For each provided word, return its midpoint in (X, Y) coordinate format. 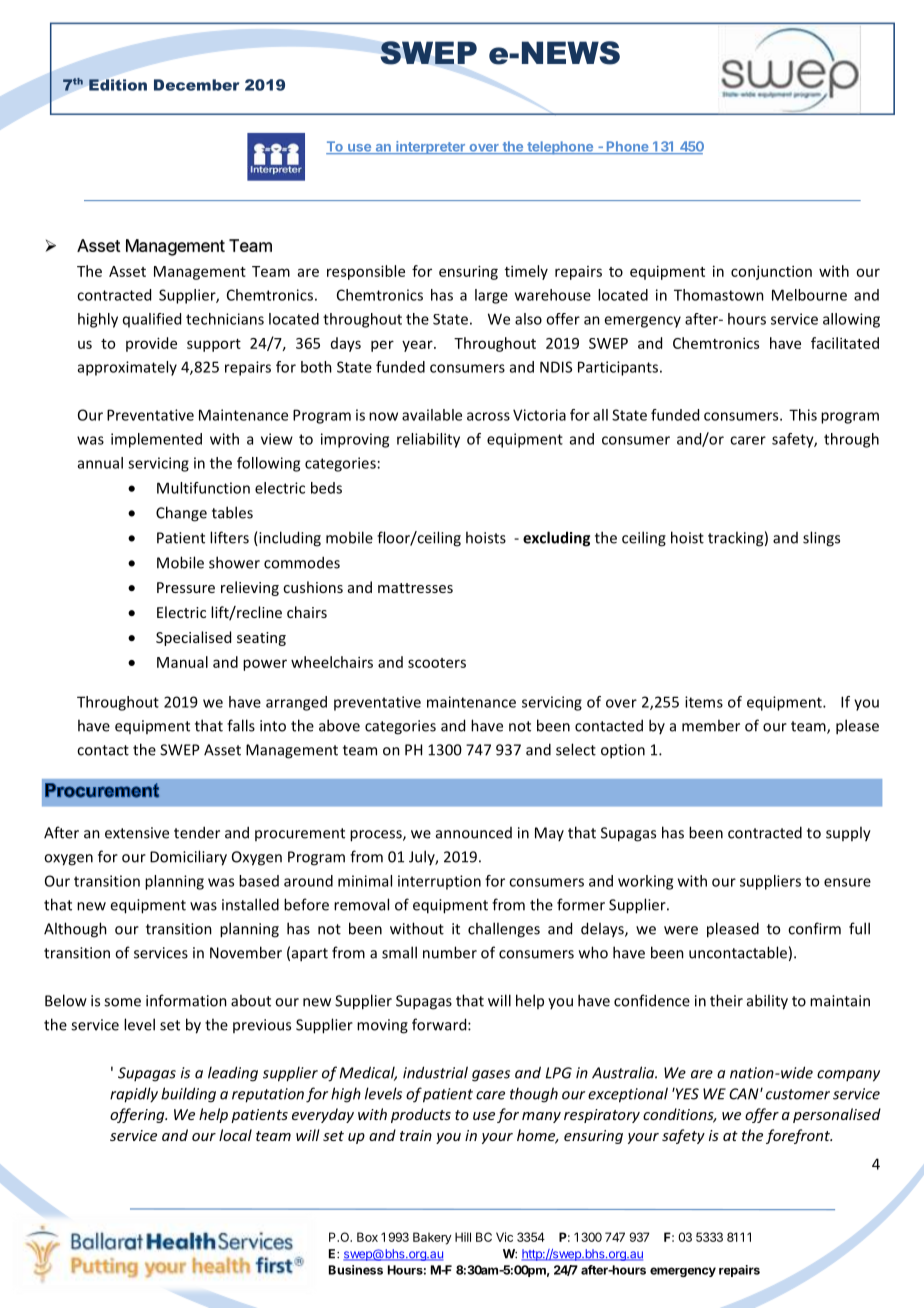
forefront (799, 1136)
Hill (463, 1237)
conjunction (771, 272)
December (196, 85)
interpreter (430, 147)
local (235, 1135)
